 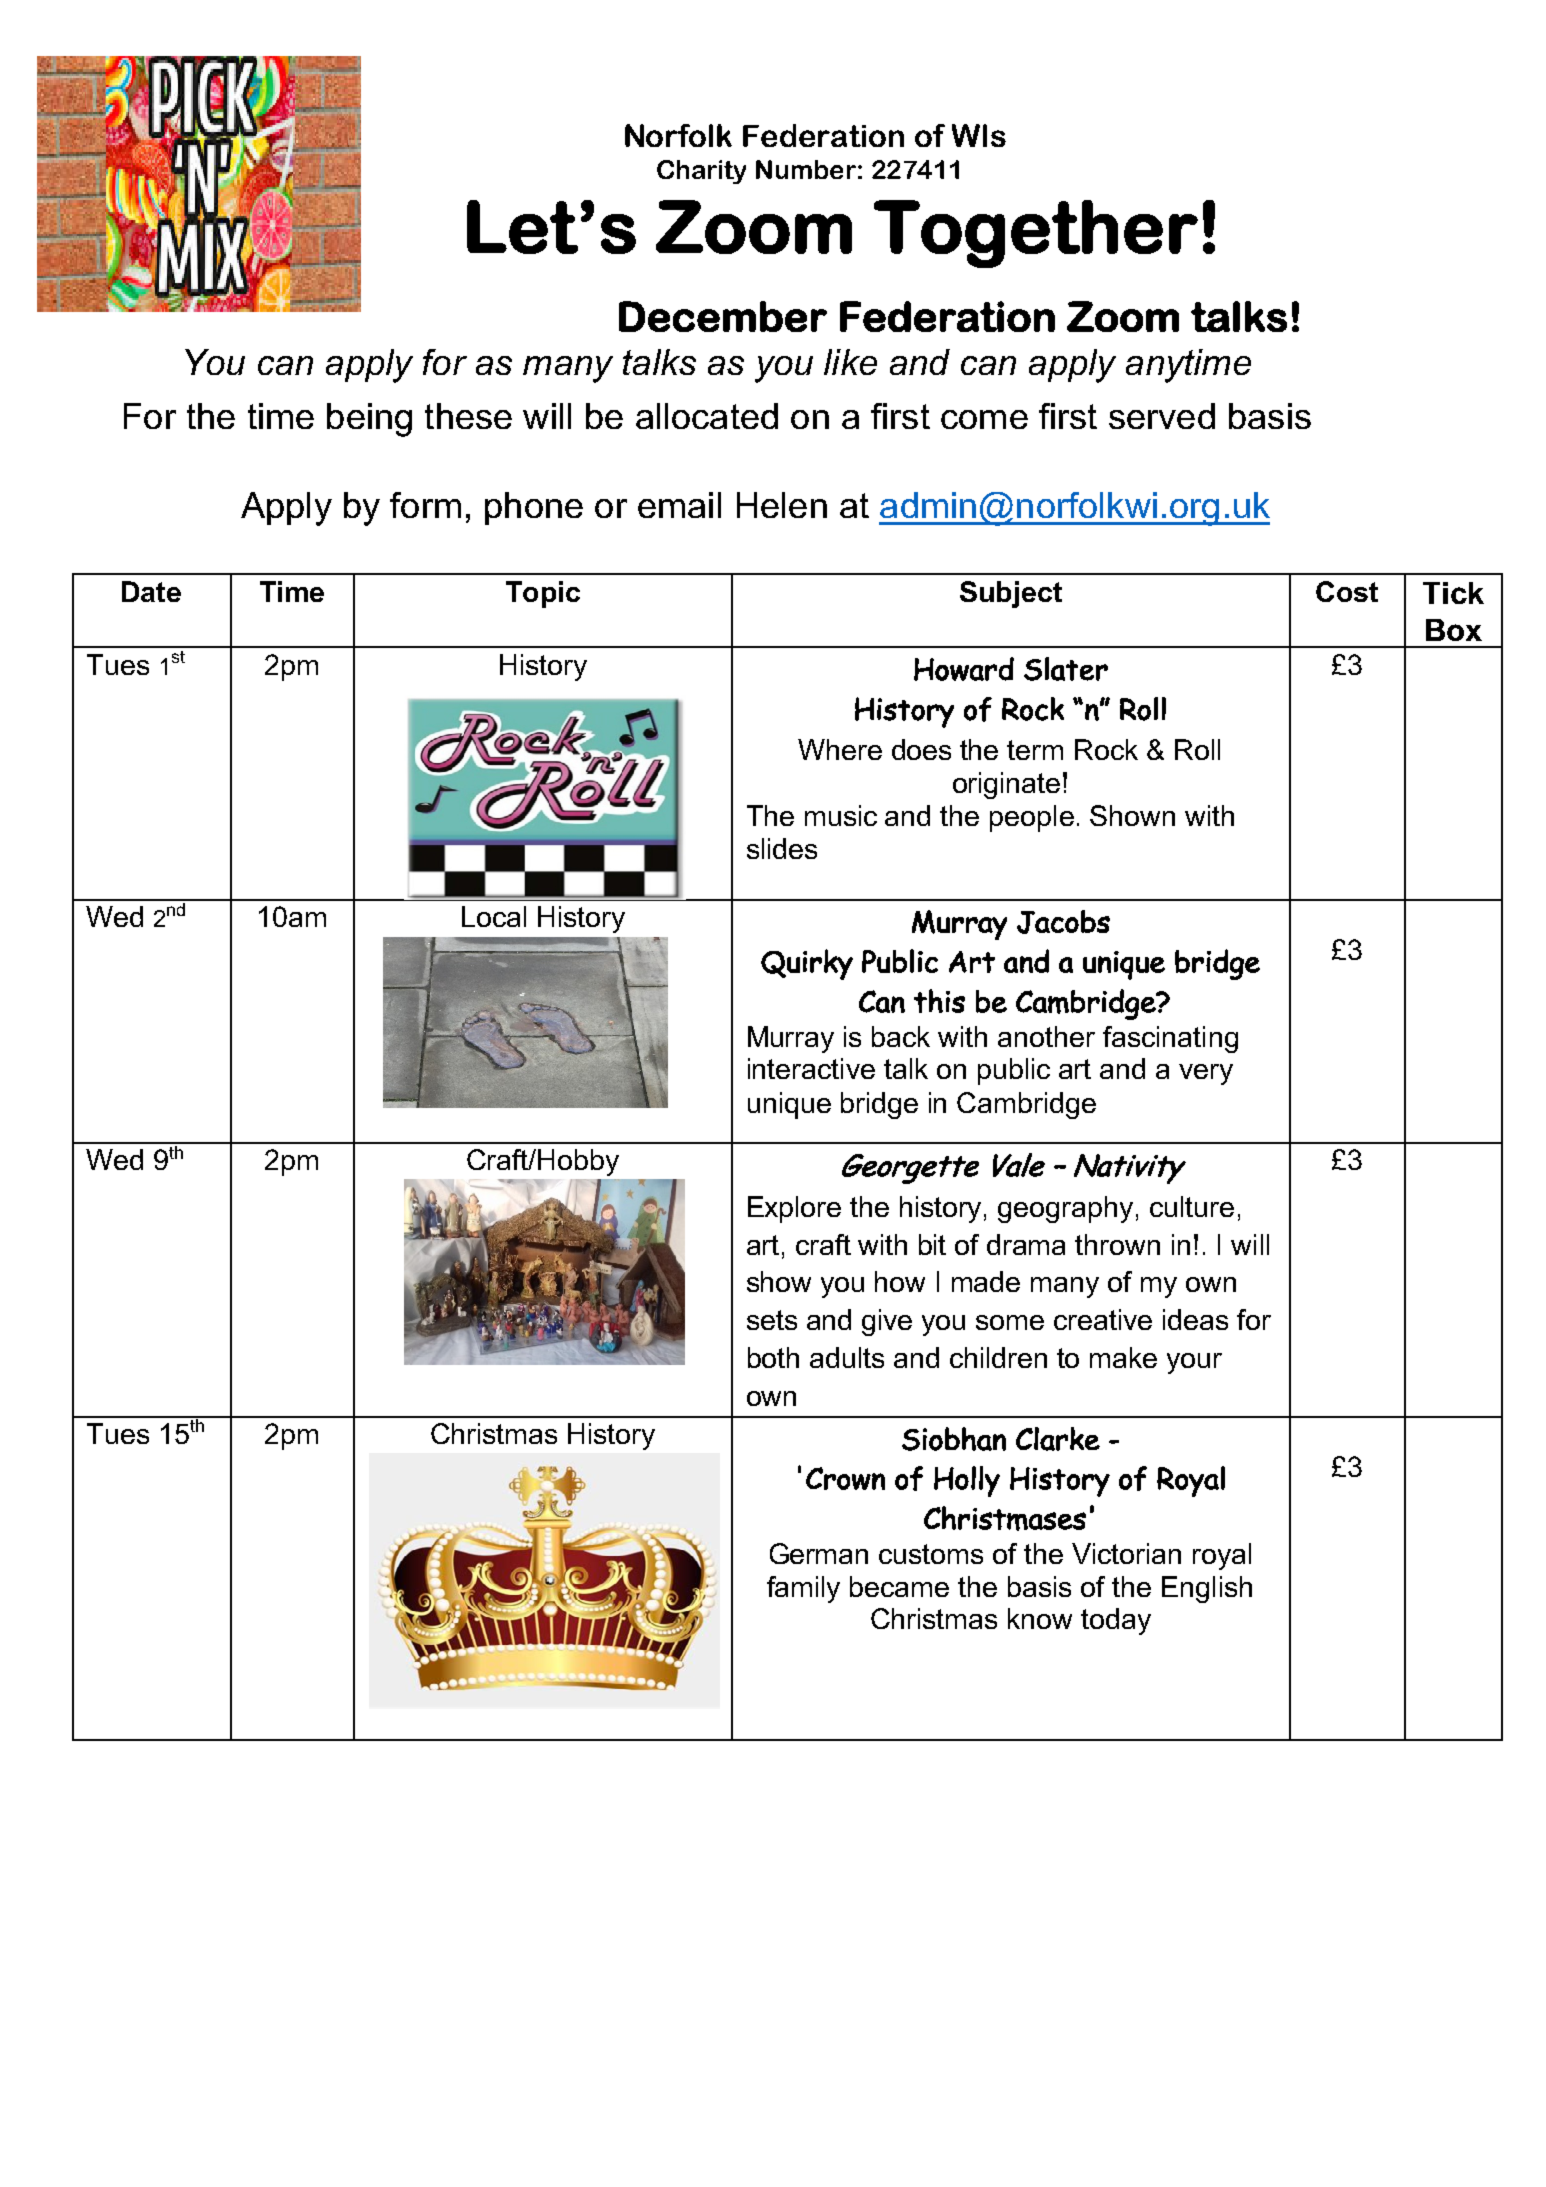 What do you see at coordinates (494, 916) in the document?
I see `Local` at bounding box center [494, 916].
